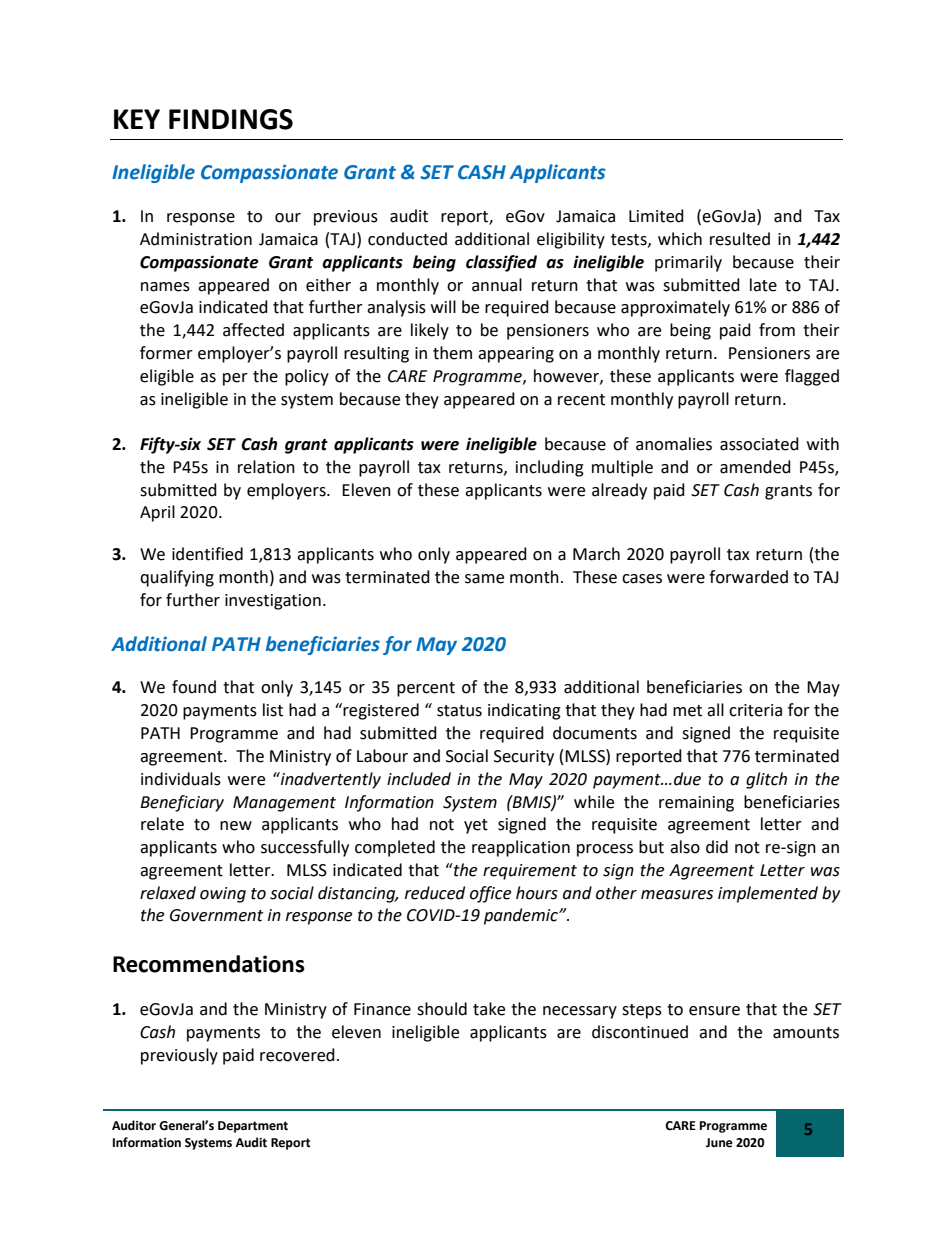 The width and height of the screenshot is (952, 1233). Describe the element at coordinates (273, 602) in the screenshot. I see `investigation` at that location.
